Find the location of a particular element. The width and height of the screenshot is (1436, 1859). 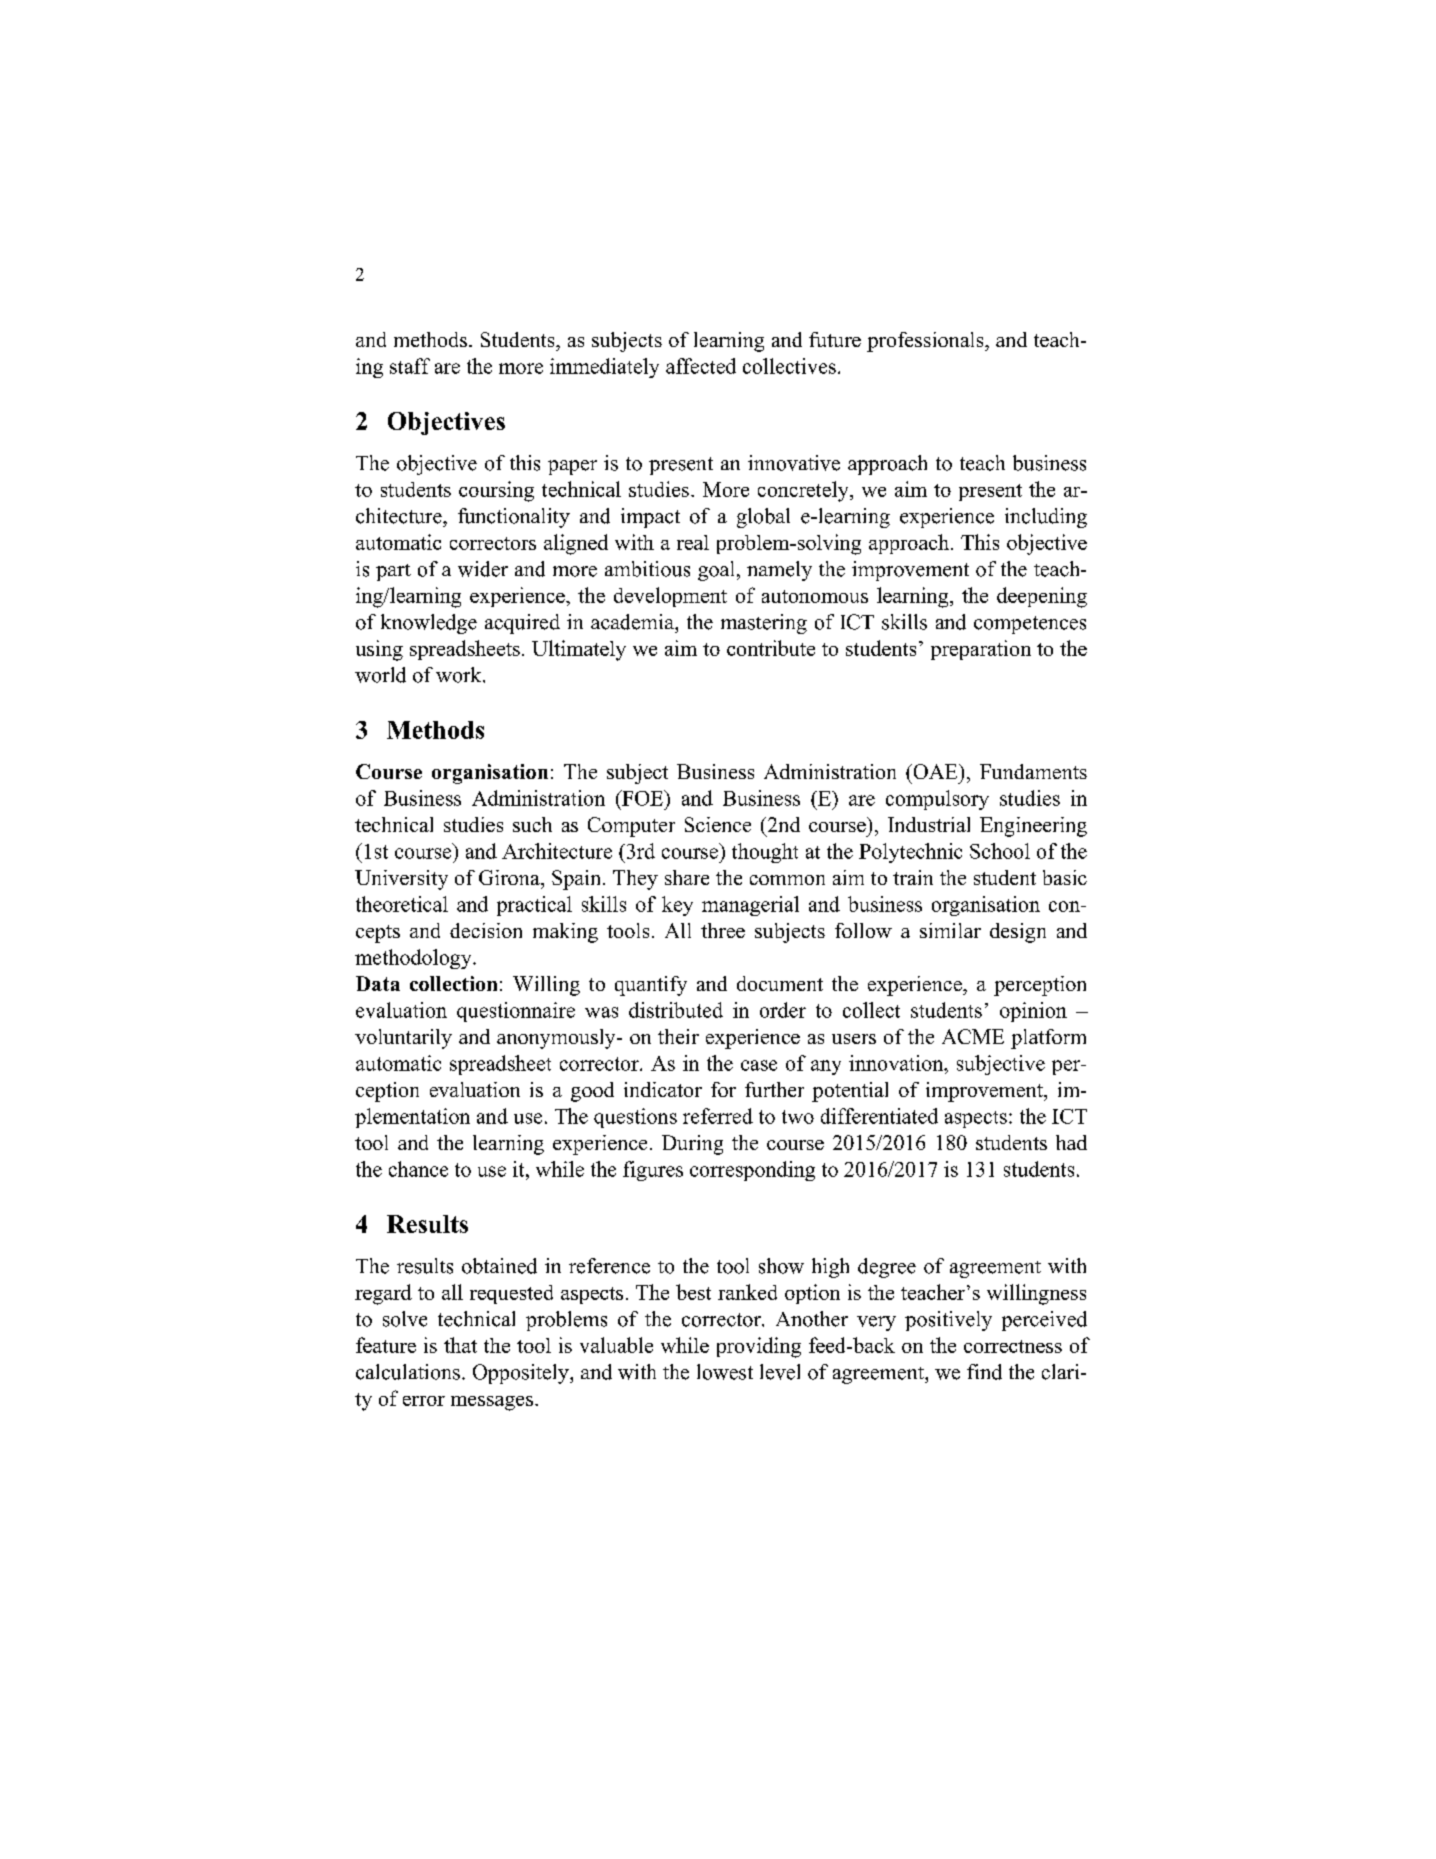

find is located at coordinates (984, 1372).
